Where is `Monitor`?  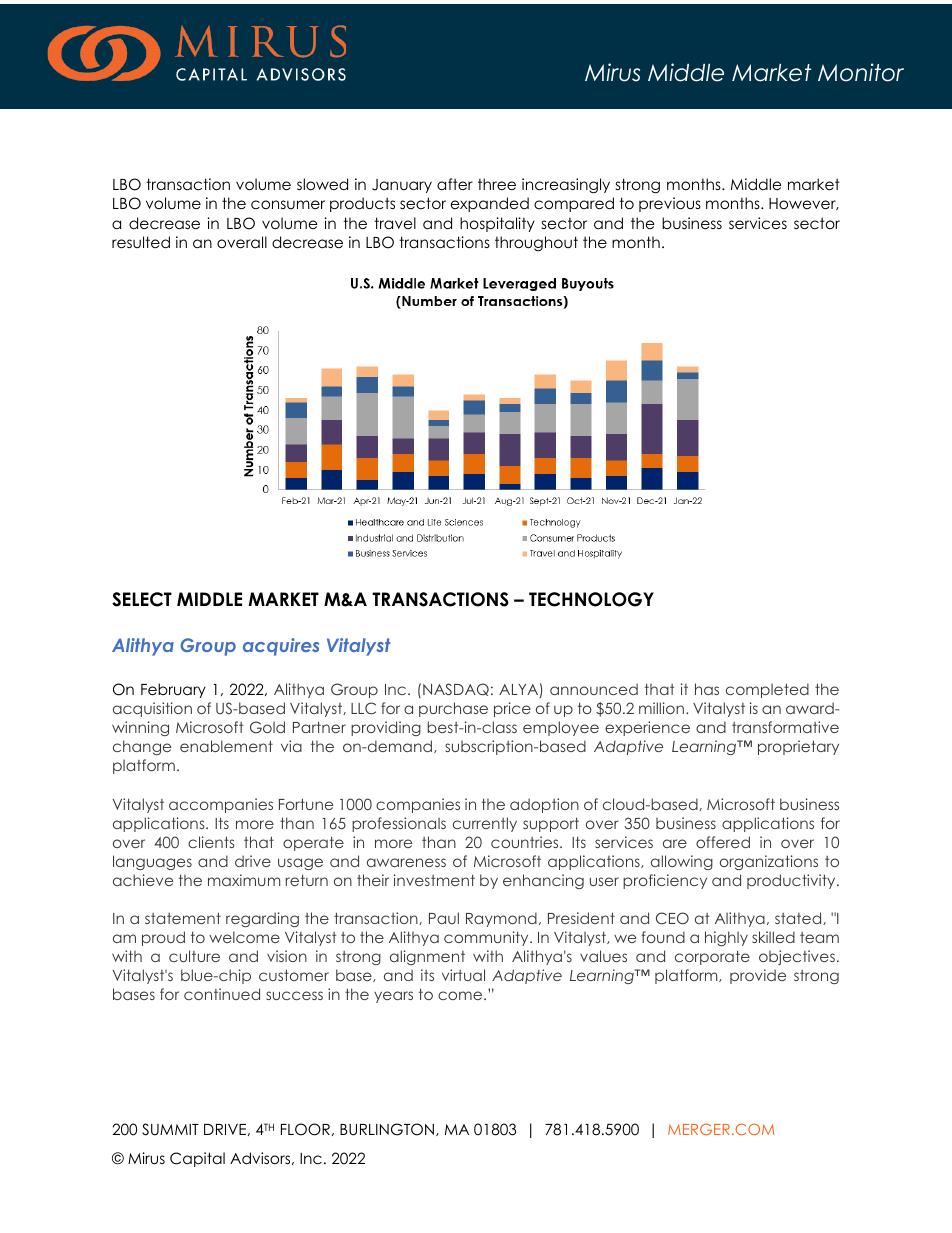 Monitor is located at coordinates (861, 72).
